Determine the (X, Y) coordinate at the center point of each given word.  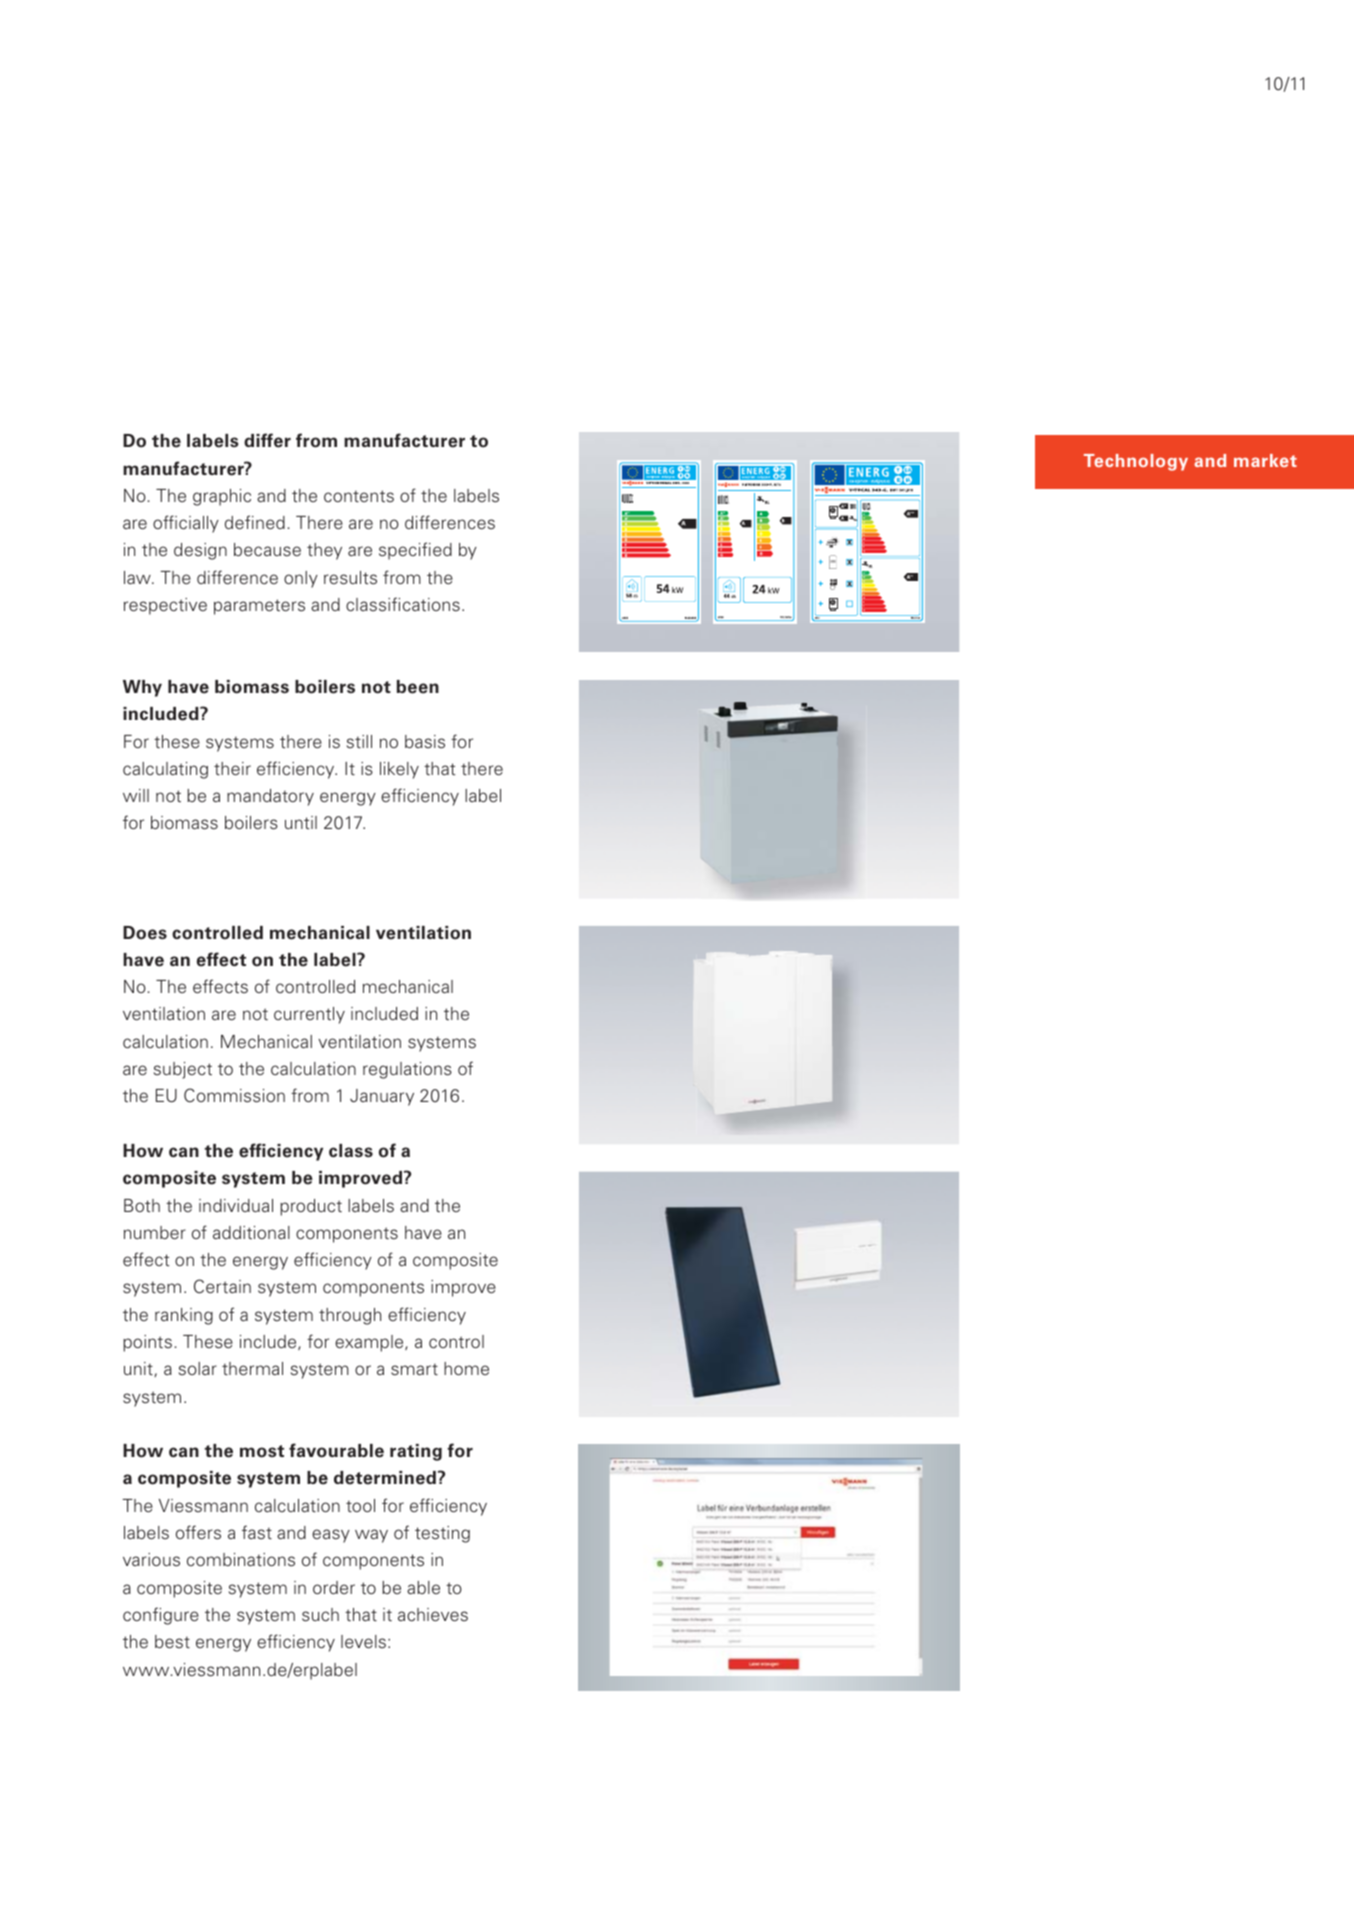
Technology (1136, 462)
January (382, 1097)
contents (359, 496)
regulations (407, 1070)
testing (442, 1534)
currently (309, 1015)
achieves (433, 1615)
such (320, 1615)
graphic (222, 497)
